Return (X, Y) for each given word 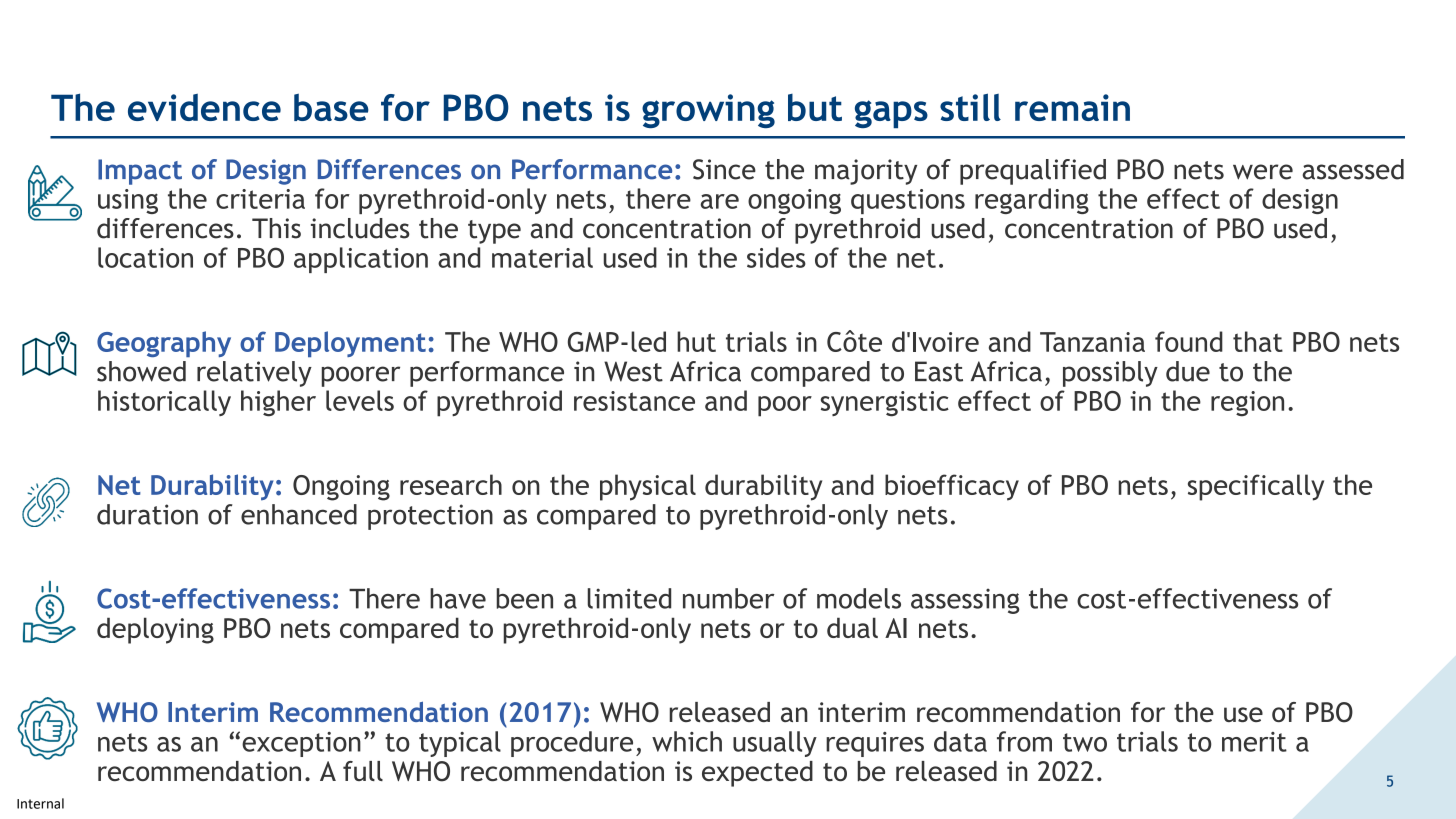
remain (1072, 107)
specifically (1256, 487)
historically (164, 403)
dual (852, 627)
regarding (1032, 201)
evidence (204, 107)
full (363, 771)
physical (648, 487)
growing (708, 111)
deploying (155, 630)
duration (147, 514)
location (145, 257)
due (1188, 371)
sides (776, 257)
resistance (634, 401)
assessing (965, 601)
